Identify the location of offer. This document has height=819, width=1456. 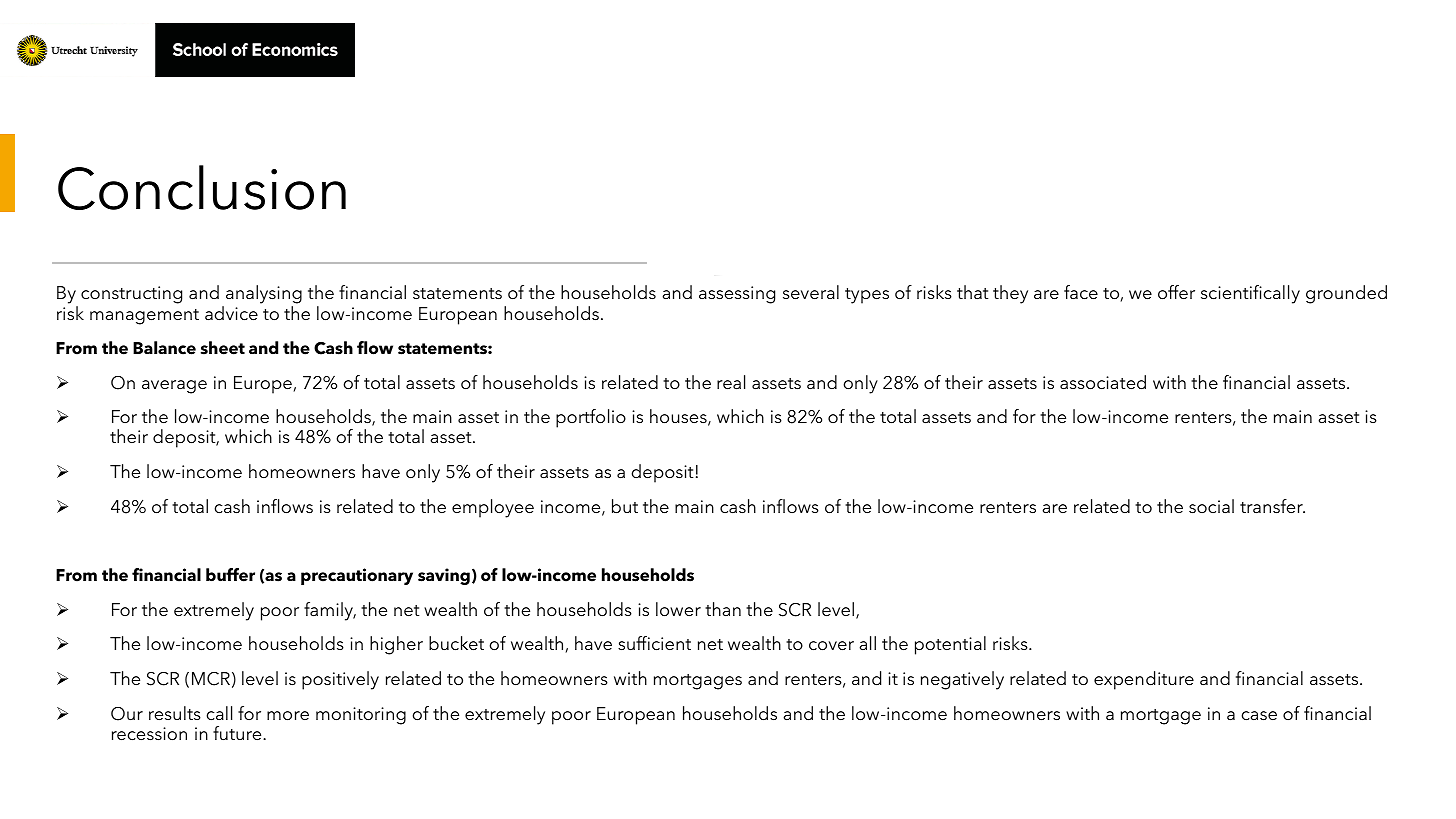
(1176, 292).
